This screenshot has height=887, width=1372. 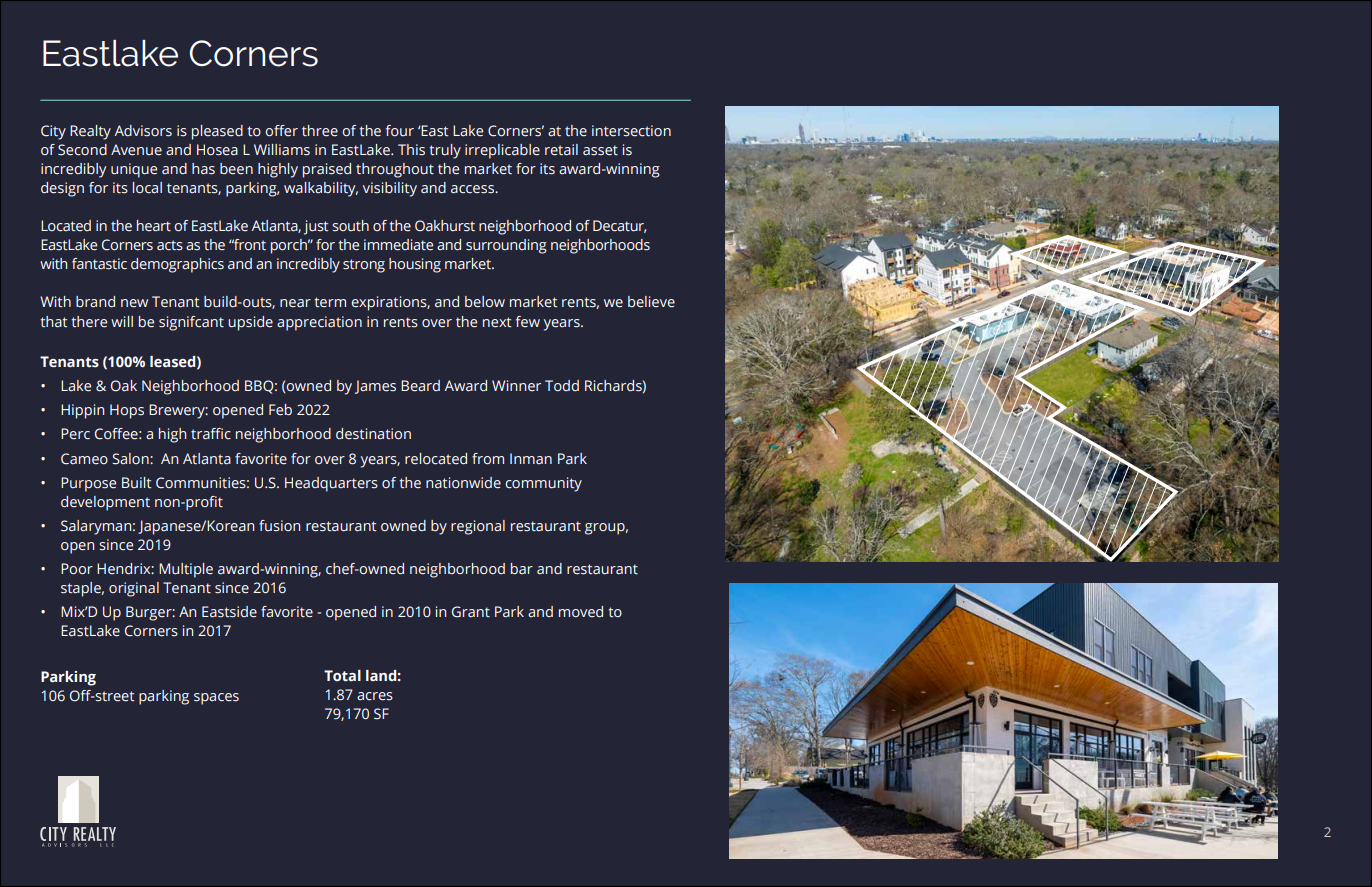 What do you see at coordinates (581, 611) in the screenshot?
I see `moved` at bounding box center [581, 611].
